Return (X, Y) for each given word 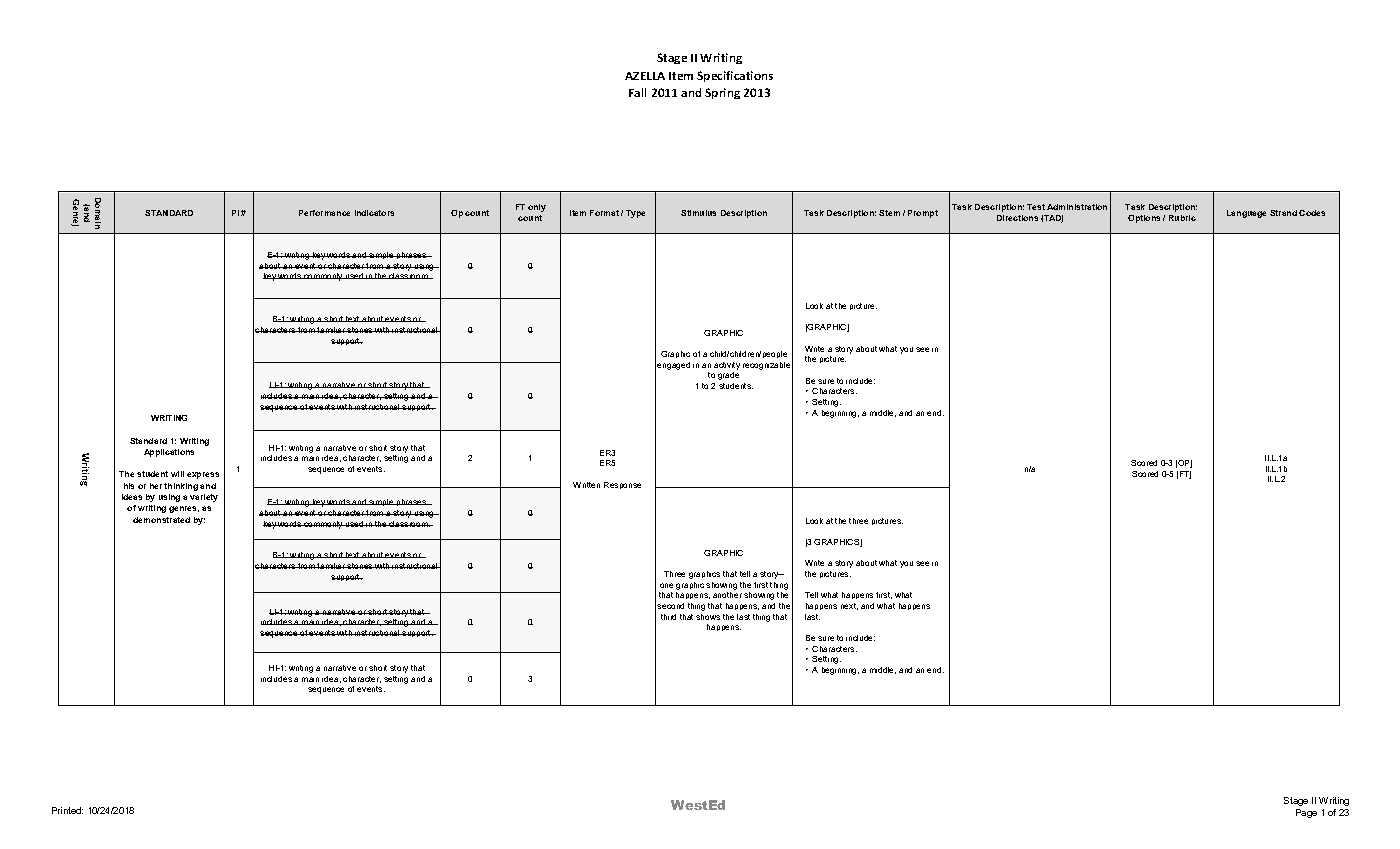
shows (708, 617)
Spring (722, 93)
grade (728, 376)
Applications (169, 453)
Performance (324, 213)
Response (622, 485)
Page (1306, 813)
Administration (1077, 207)
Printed (67, 810)
